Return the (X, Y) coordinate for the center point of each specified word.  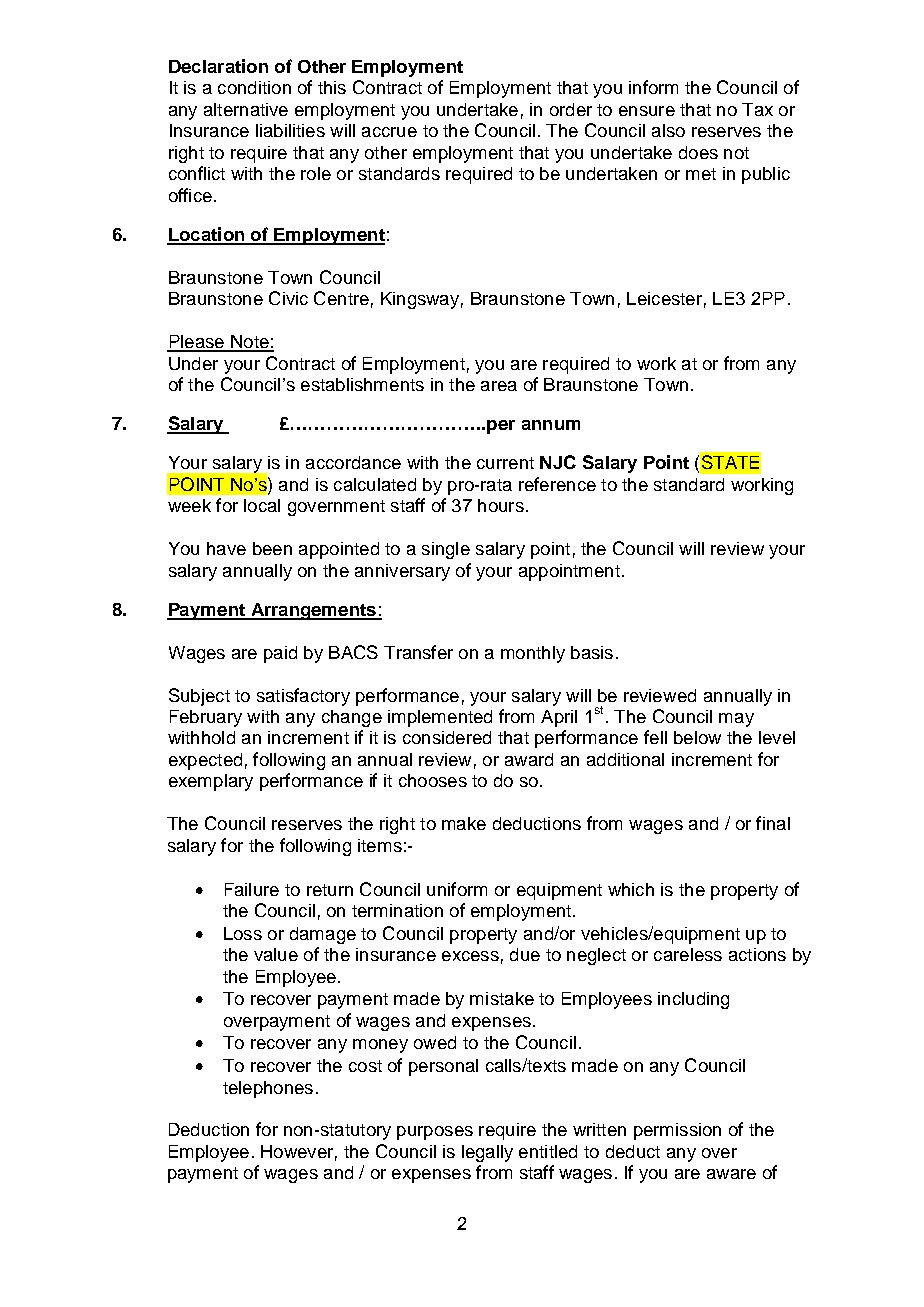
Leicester (664, 298)
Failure (252, 889)
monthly (533, 654)
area (499, 386)
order (571, 109)
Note (250, 343)
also (668, 130)
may (736, 720)
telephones (268, 1089)
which (631, 889)
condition (254, 87)
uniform (457, 889)
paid (280, 654)
